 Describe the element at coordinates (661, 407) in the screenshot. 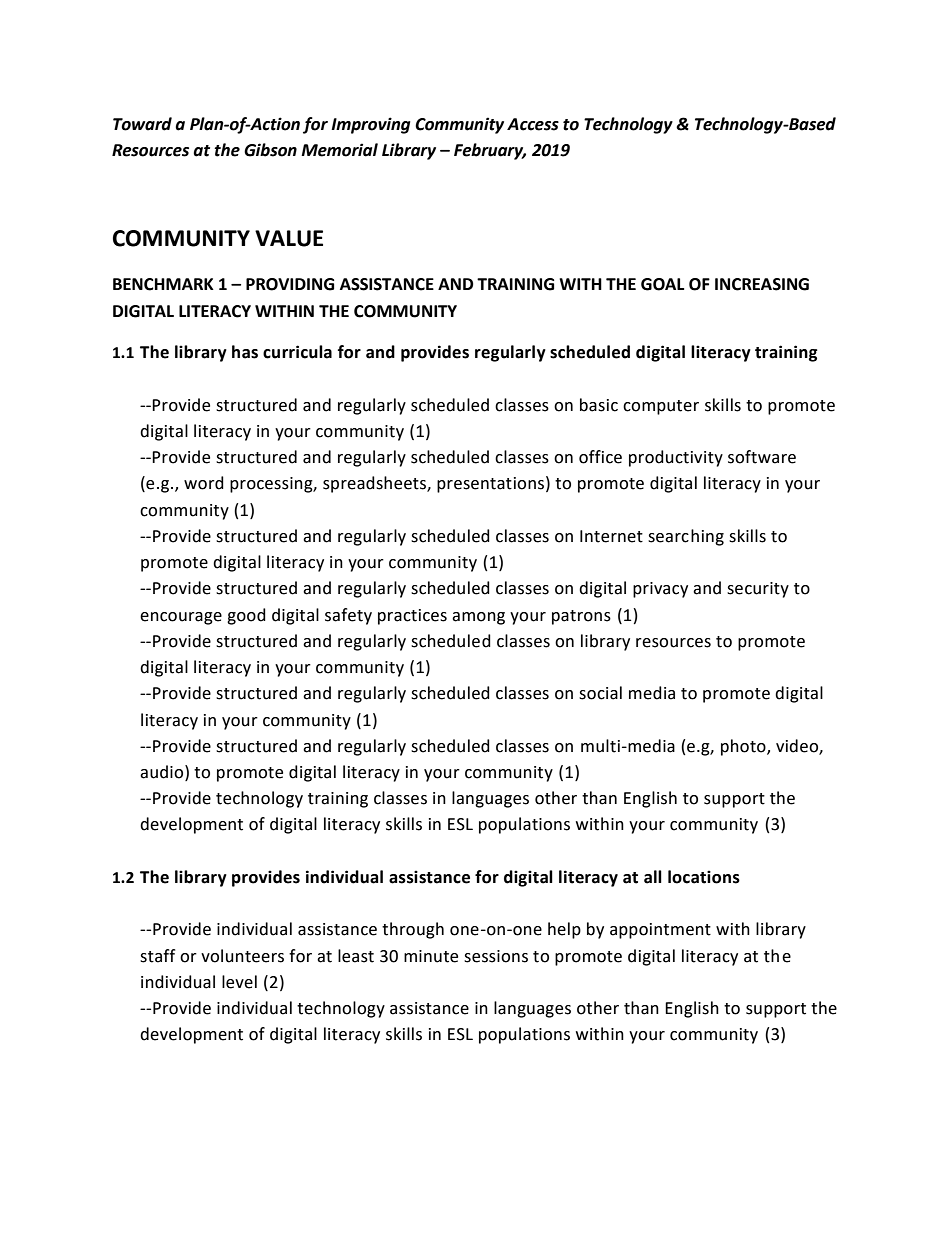

I see `computer` at that location.
